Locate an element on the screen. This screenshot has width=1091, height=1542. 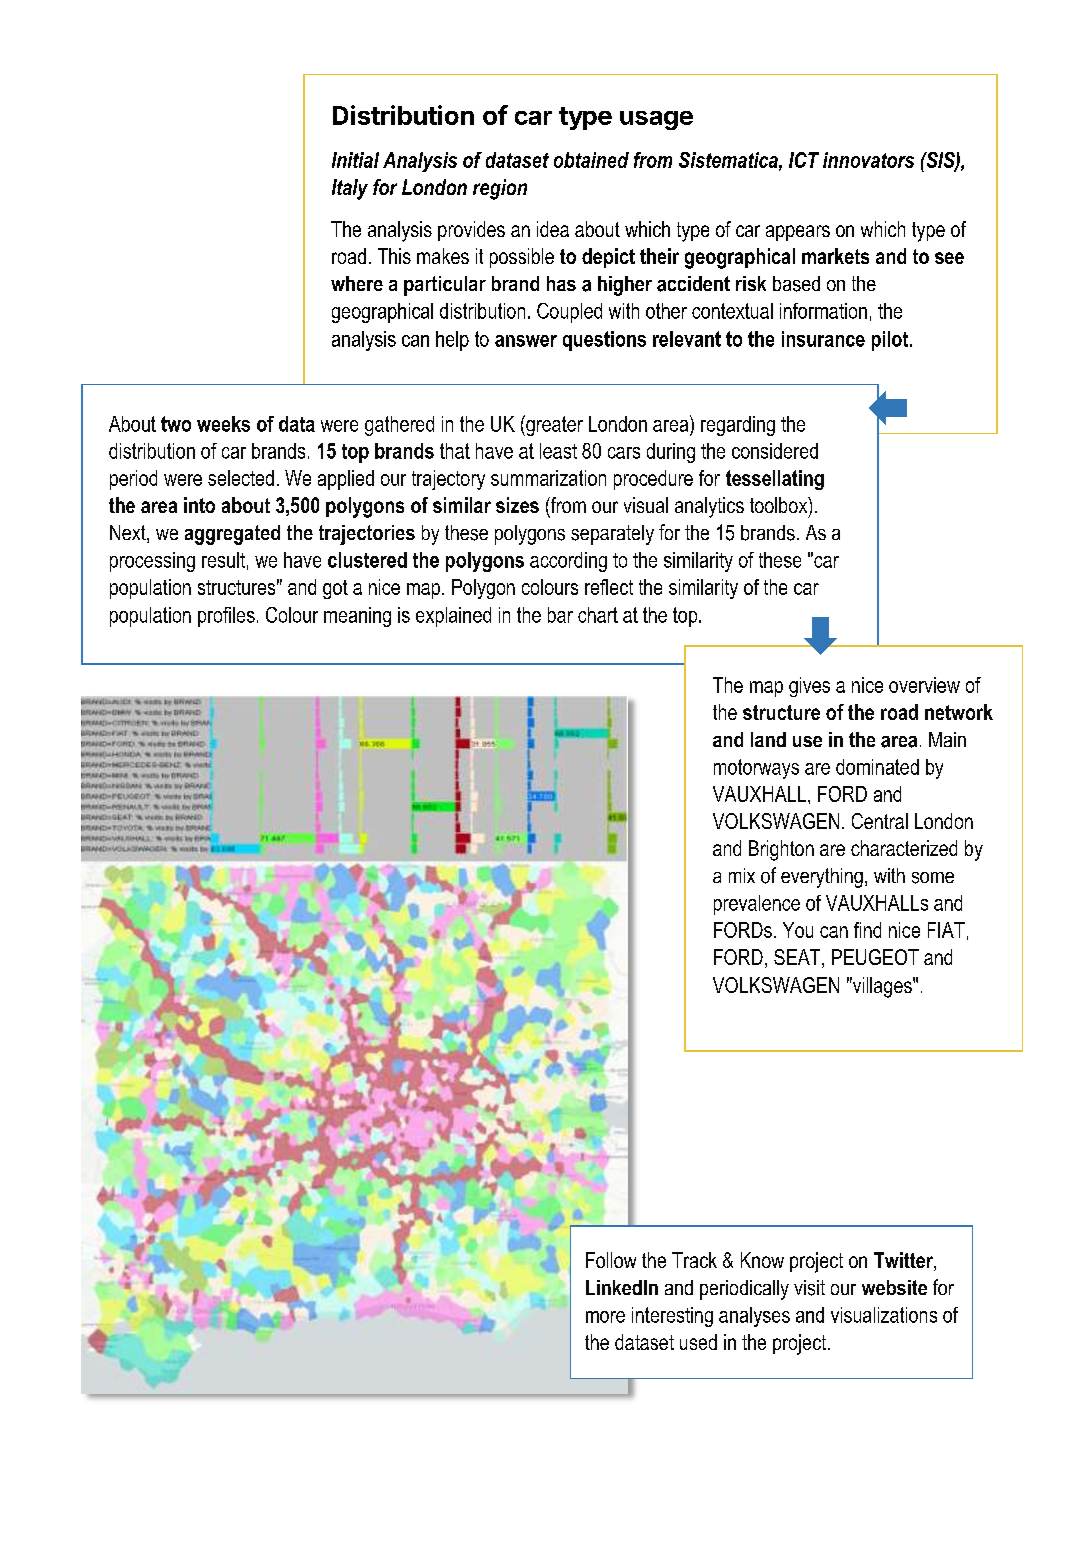
obtained is located at coordinates (591, 160).
